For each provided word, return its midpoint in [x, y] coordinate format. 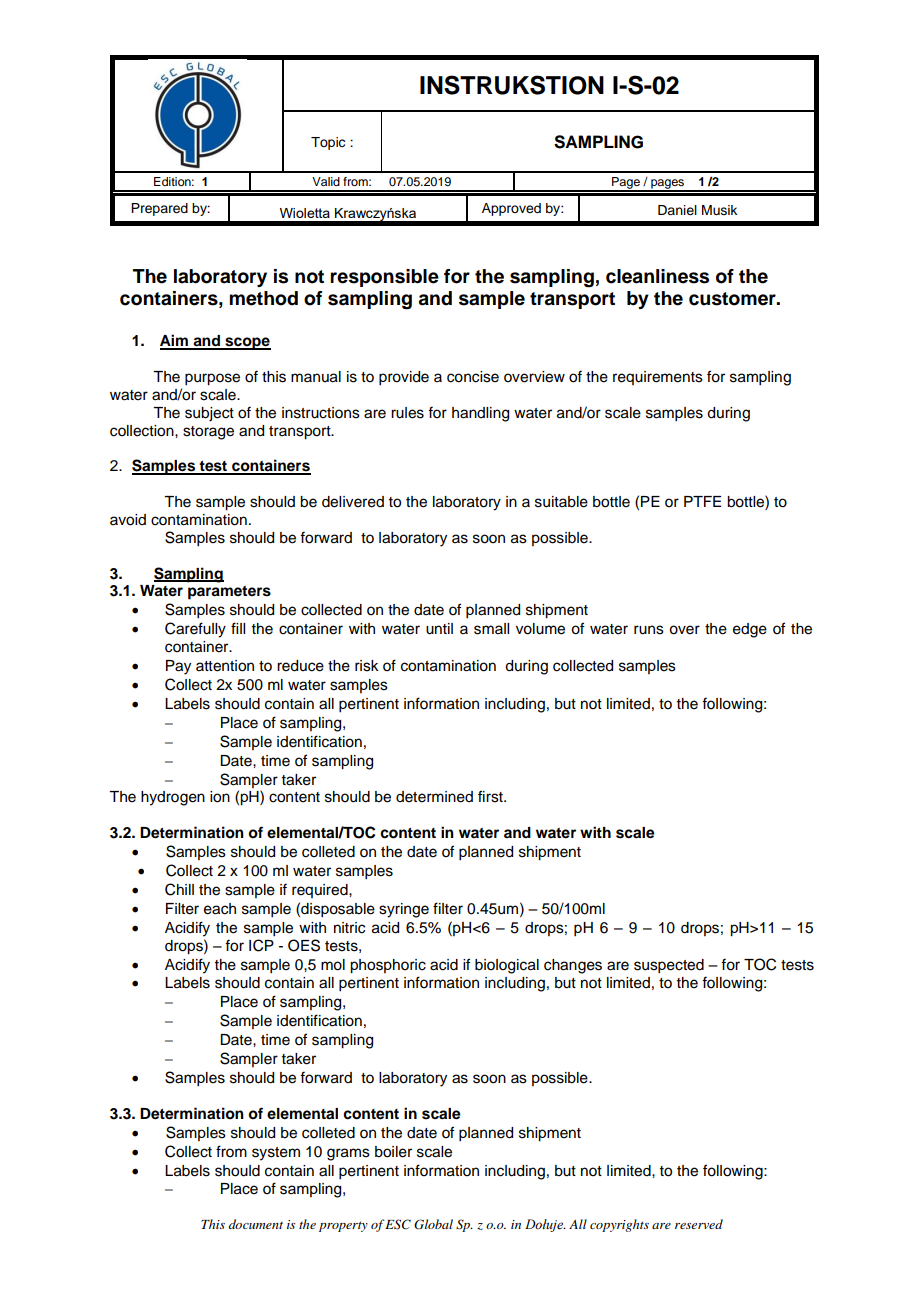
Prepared [159, 209]
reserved [699, 1224]
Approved [511, 209]
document [255, 1224]
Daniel [677, 210]
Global [433, 1224]
